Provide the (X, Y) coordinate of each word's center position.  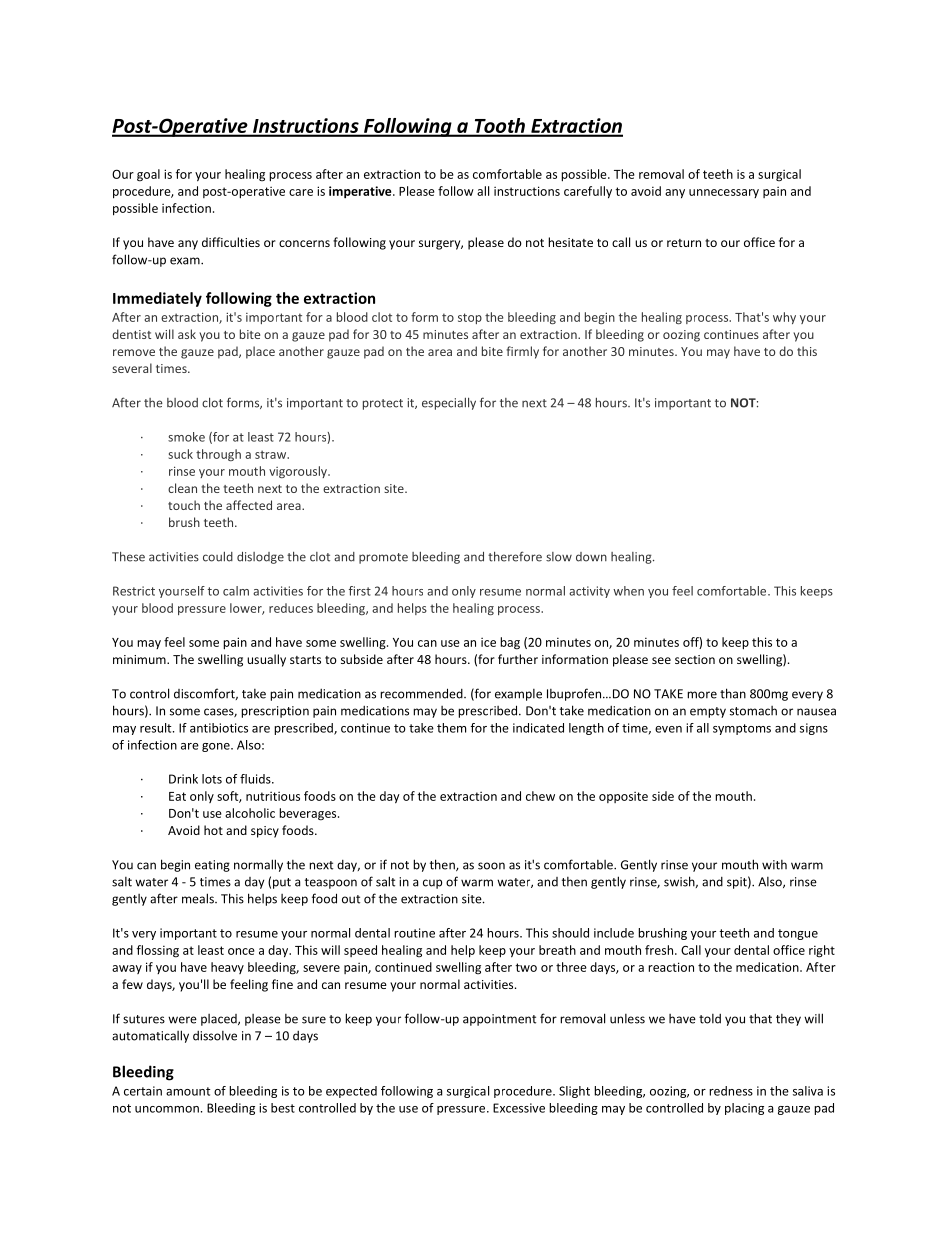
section (695, 659)
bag (510, 643)
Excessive (519, 1108)
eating (212, 866)
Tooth (499, 127)
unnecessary (724, 193)
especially (449, 403)
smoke (186, 437)
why (784, 318)
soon (491, 866)
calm (236, 591)
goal (148, 175)
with (774, 865)
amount (188, 1091)
